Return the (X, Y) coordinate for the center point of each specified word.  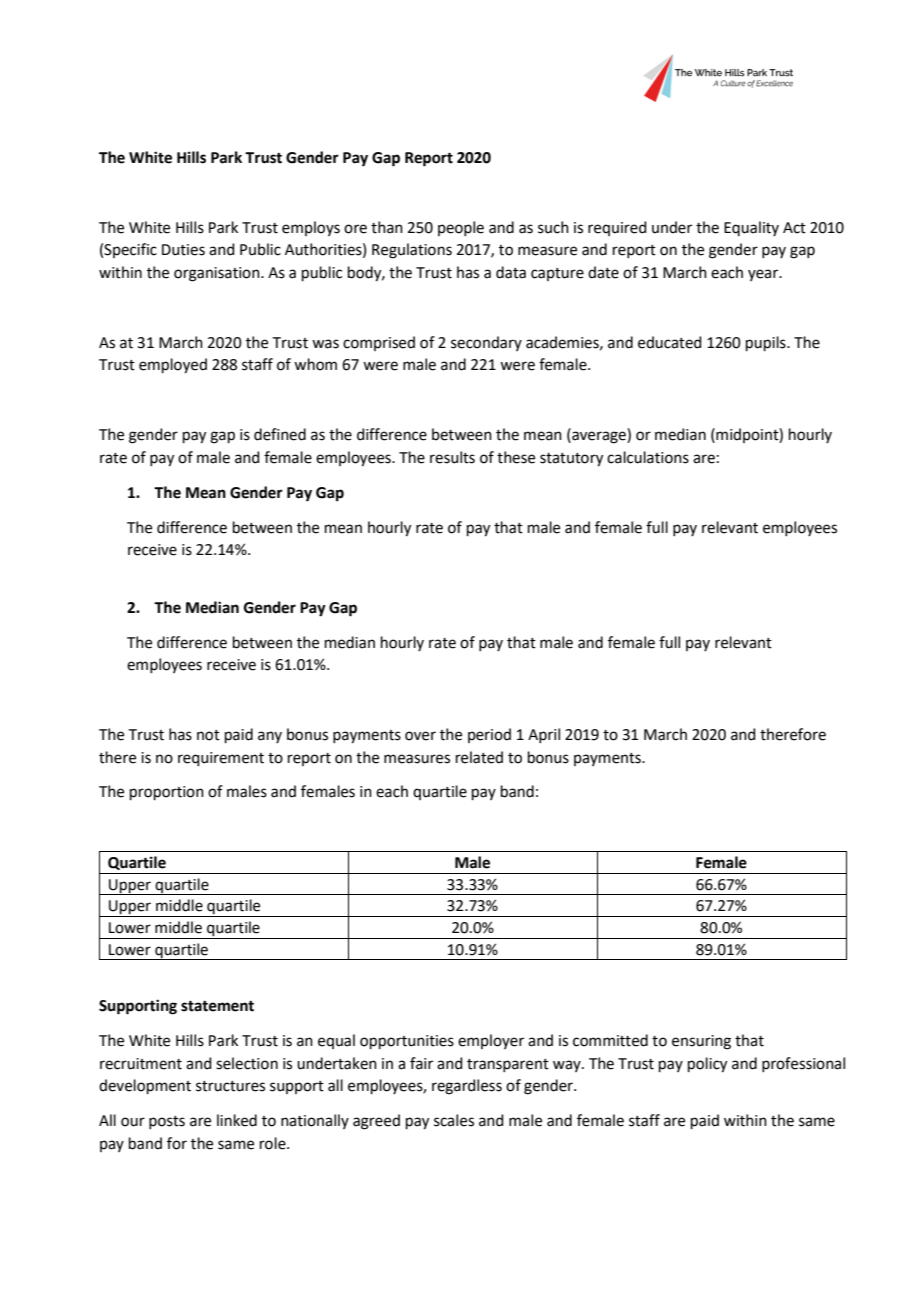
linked (237, 1120)
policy (707, 1065)
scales (454, 1120)
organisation (218, 274)
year (764, 275)
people (461, 228)
